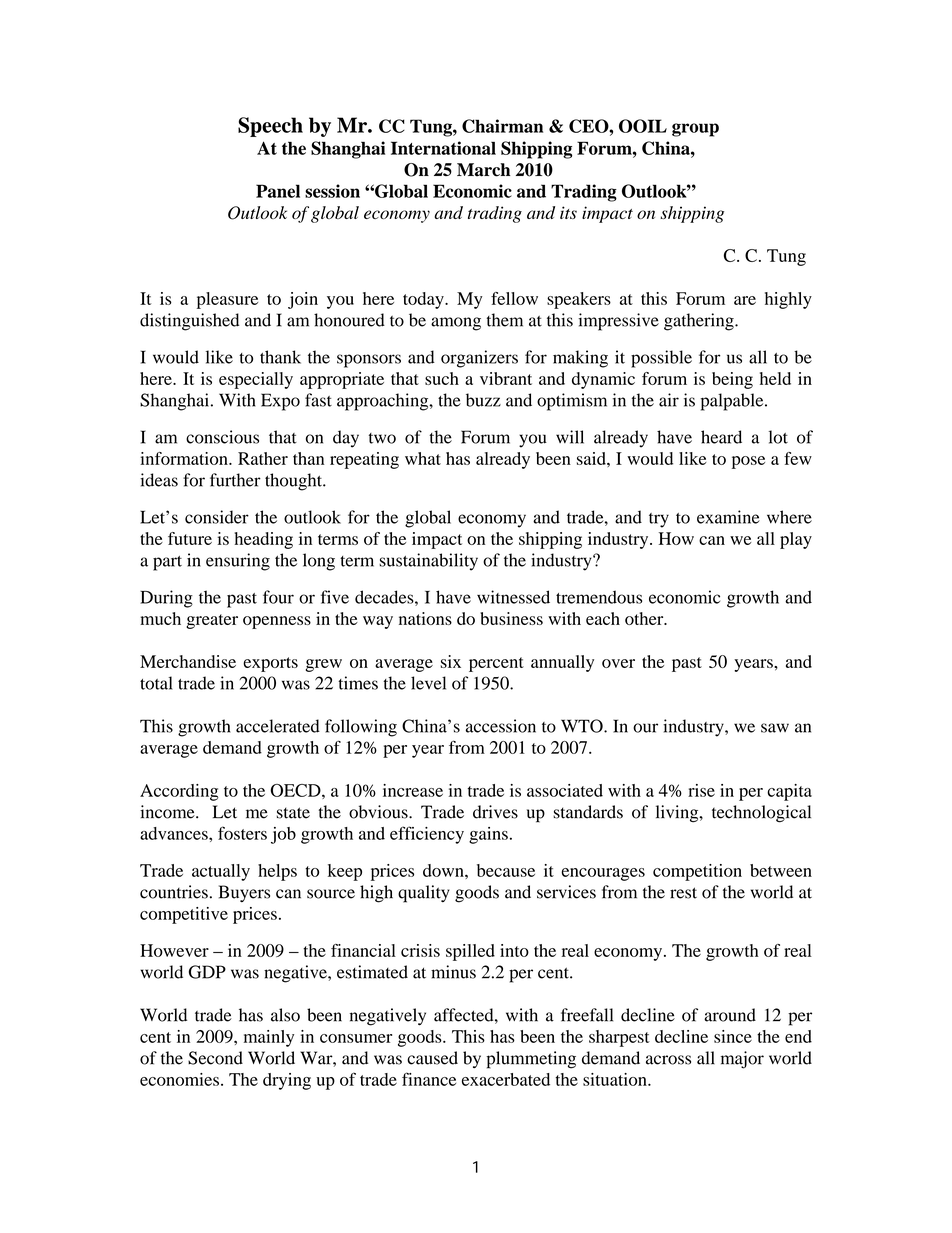 This document has width=952, height=1233. What do you see at coordinates (212, 621) in the document?
I see `greater` at bounding box center [212, 621].
